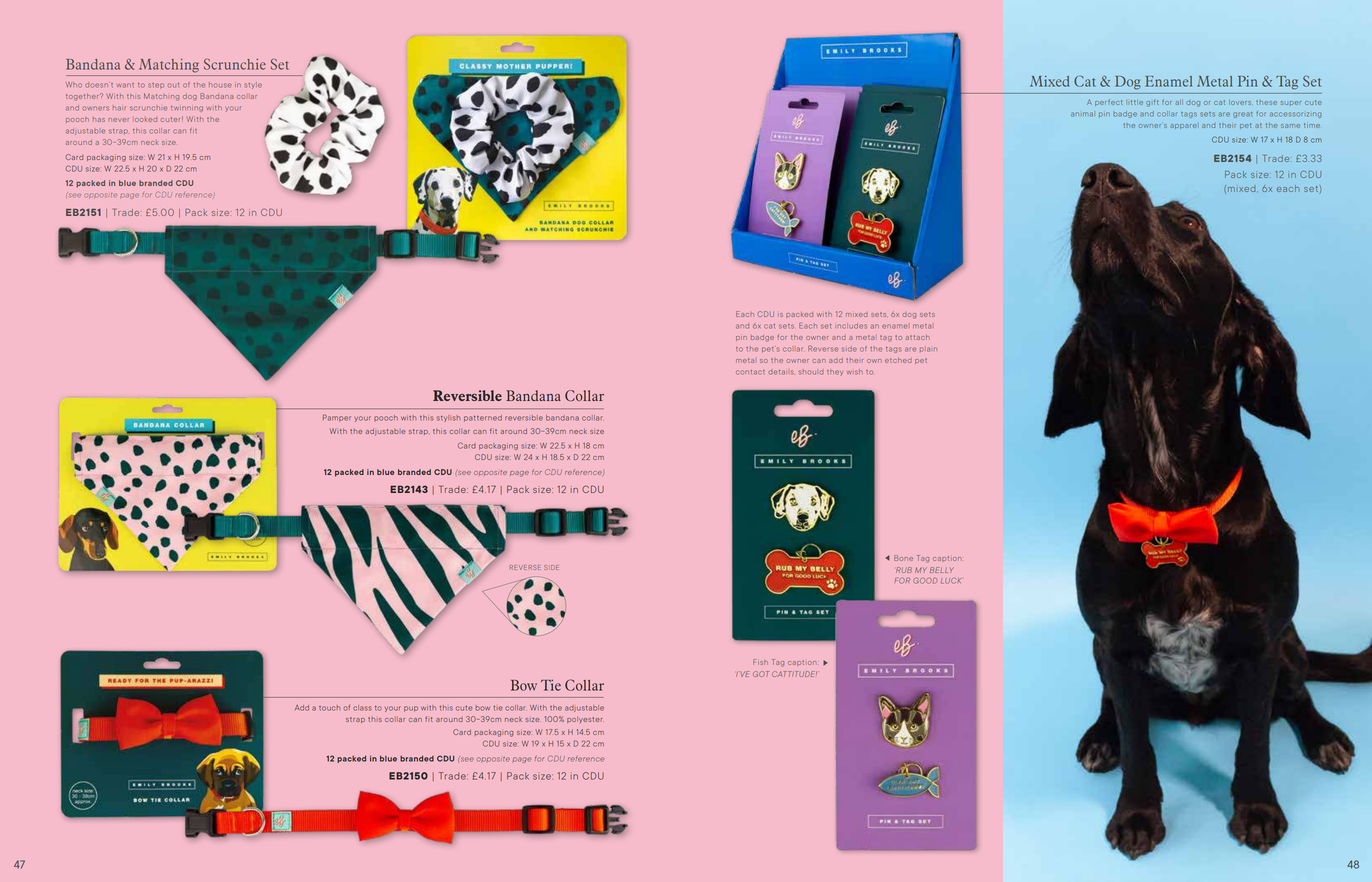 The width and height of the screenshot is (1372, 882). What do you see at coordinates (1082, 114) in the screenshot?
I see `animal` at bounding box center [1082, 114].
